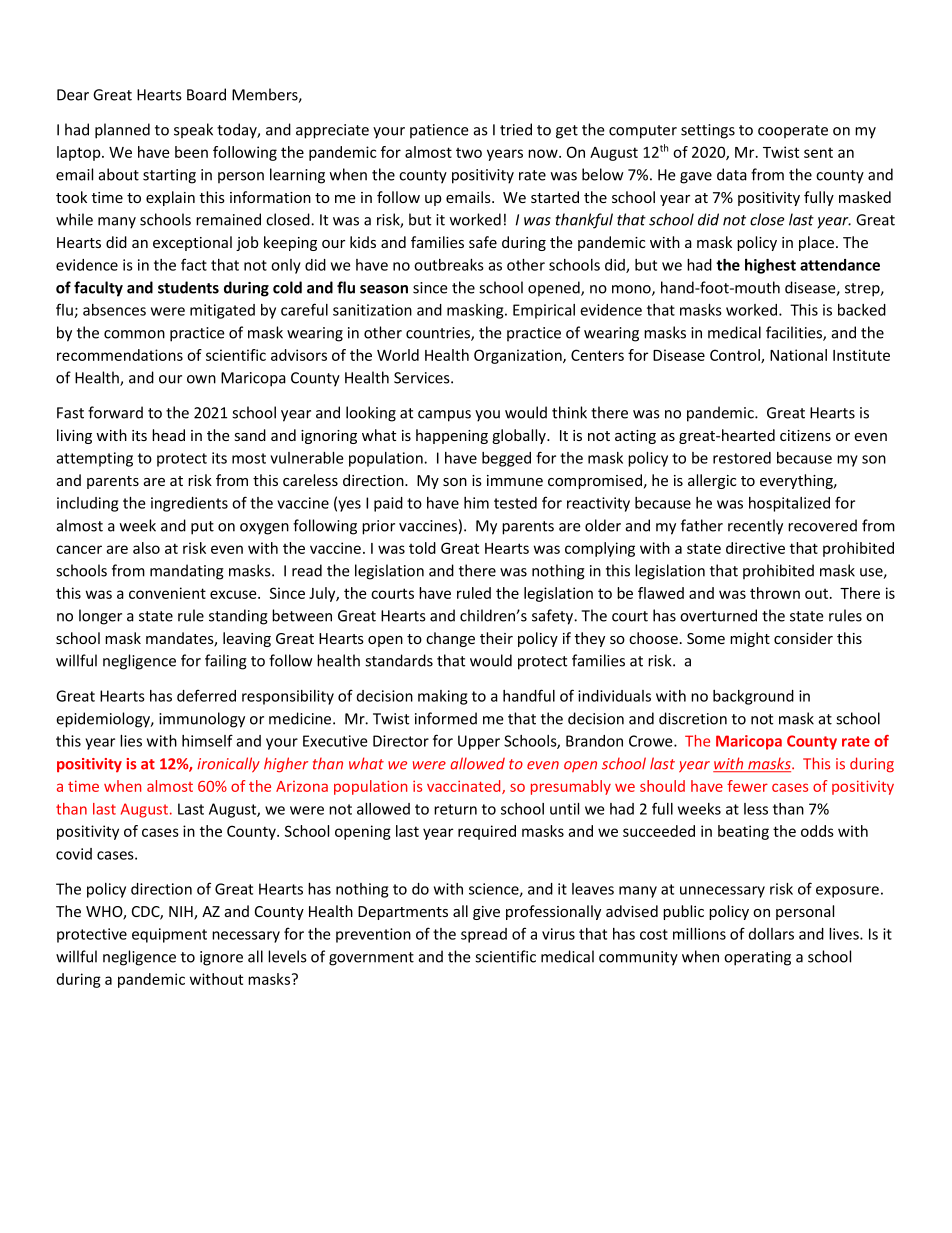 Image resolution: width=952 pixels, height=1233 pixels. What do you see at coordinates (169, 935) in the image?
I see `equipment` at bounding box center [169, 935].
